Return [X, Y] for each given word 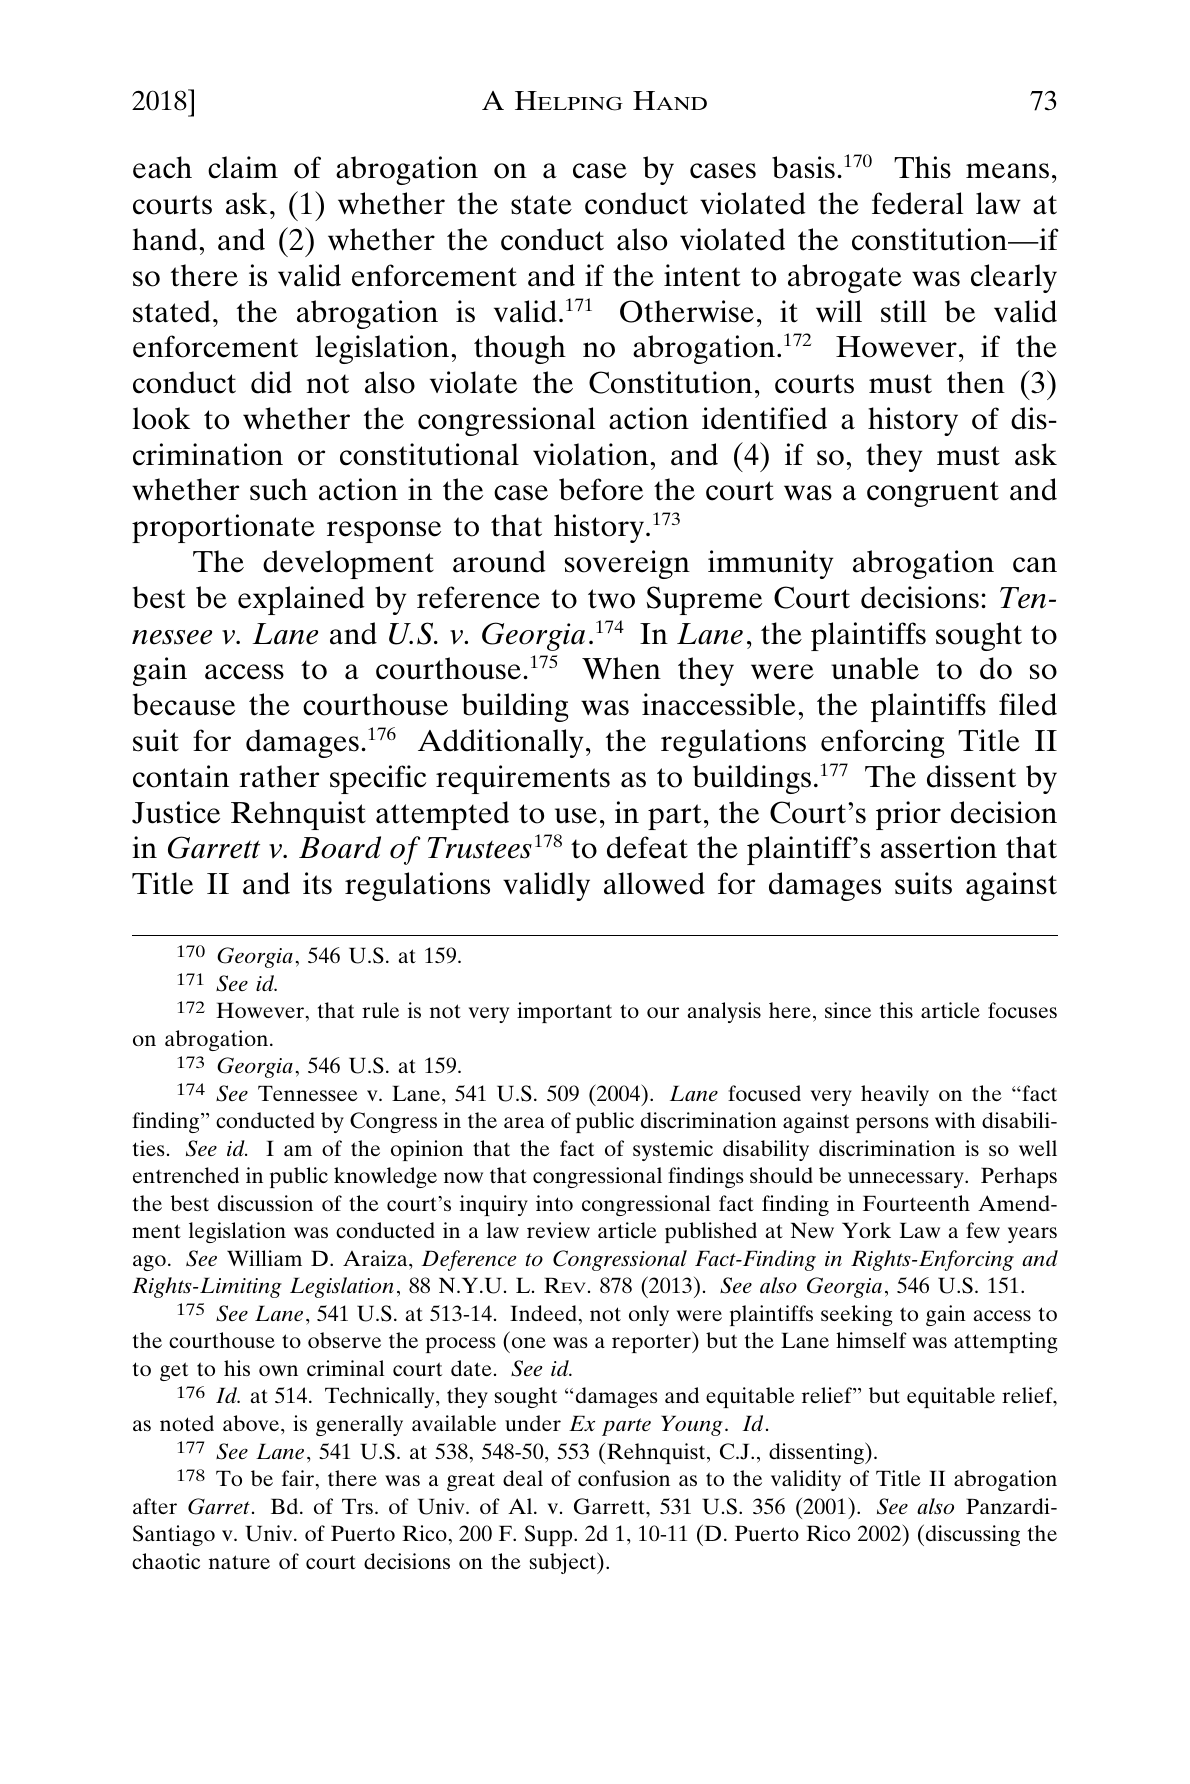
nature [239, 1562]
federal [917, 203]
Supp [550, 1535]
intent [702, 275]
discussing [973, 1535]
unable [875, 668]
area [524, 1122]
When [621, 668]
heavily [895, 1095]
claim [243, 167]
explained [301, 600]
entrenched [186, 1175]
